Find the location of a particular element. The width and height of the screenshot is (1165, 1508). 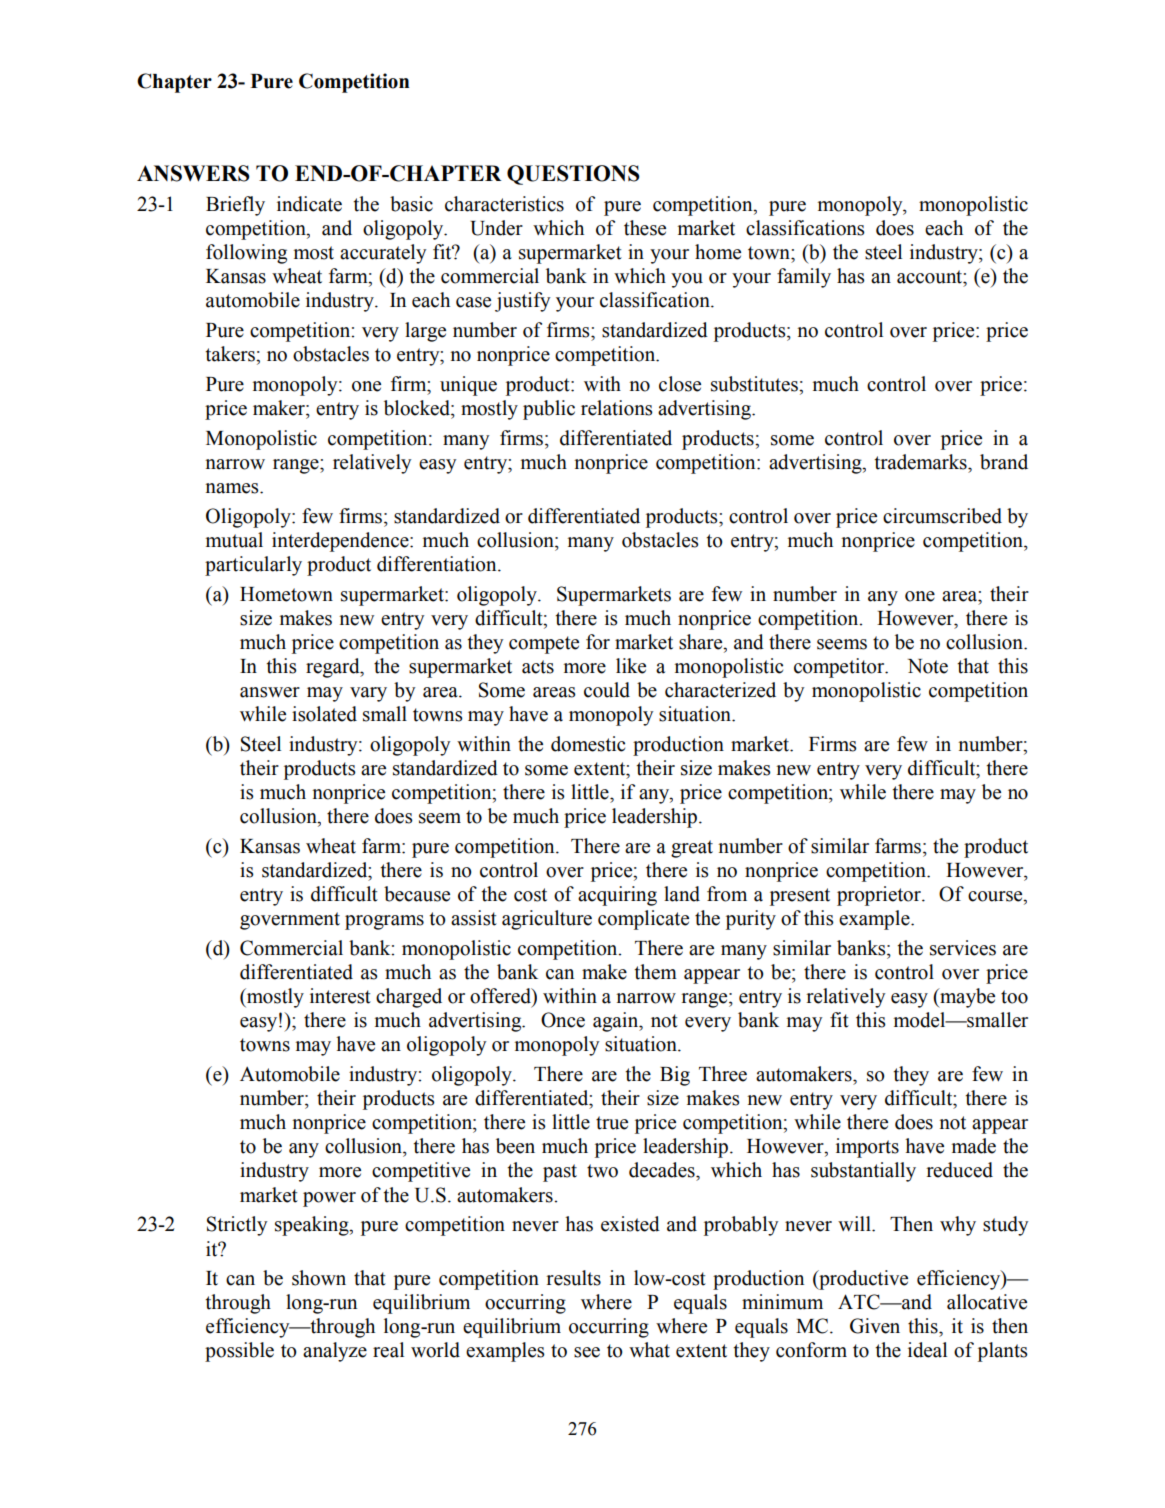

proprietor is located at coordinates (880, 896).
